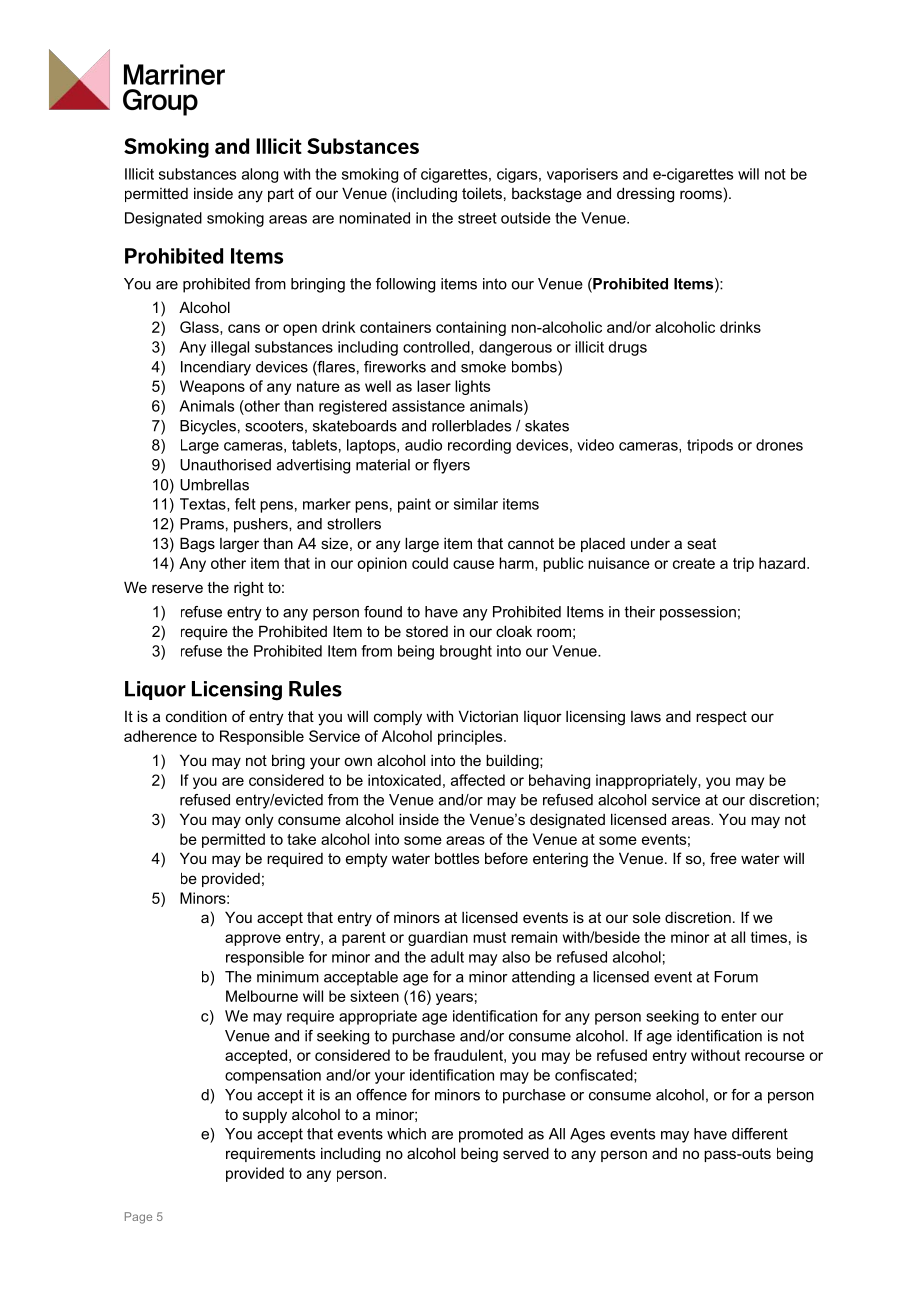 This screenshot has width=924, height=1308. I want to click on approve, so click(253, 940).
